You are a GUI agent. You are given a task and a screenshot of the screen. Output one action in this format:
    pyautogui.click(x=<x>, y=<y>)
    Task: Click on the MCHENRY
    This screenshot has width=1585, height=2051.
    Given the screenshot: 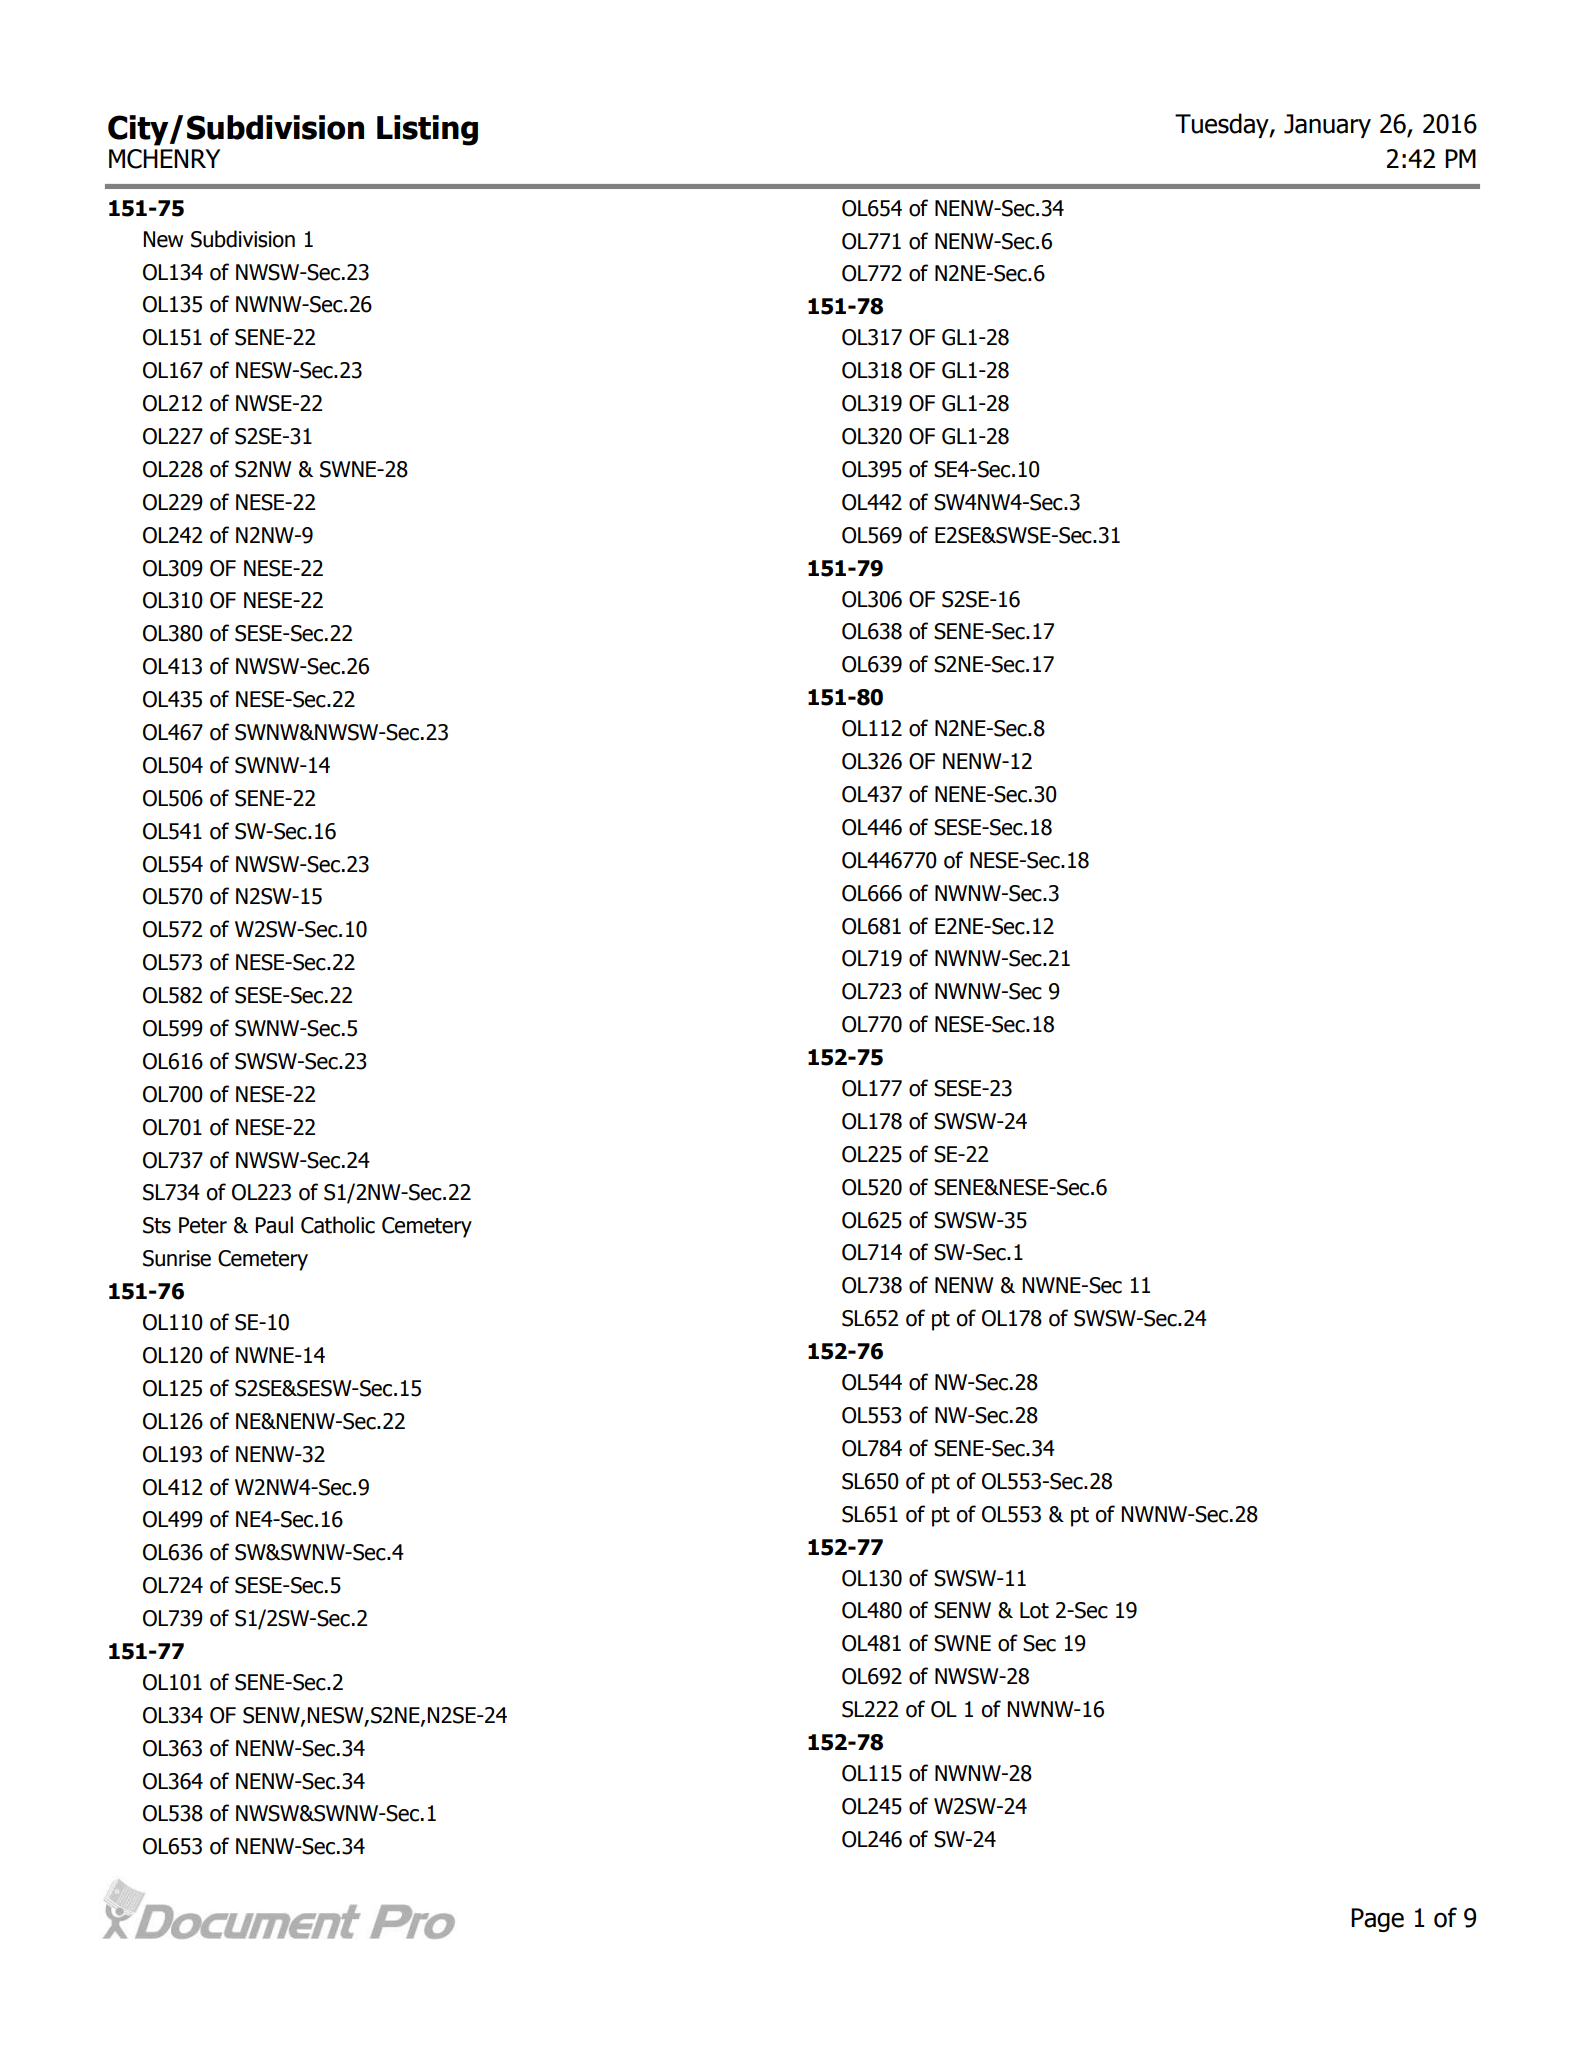 What is the action you would take?
    pyautogui.click(x=164, y=159)
